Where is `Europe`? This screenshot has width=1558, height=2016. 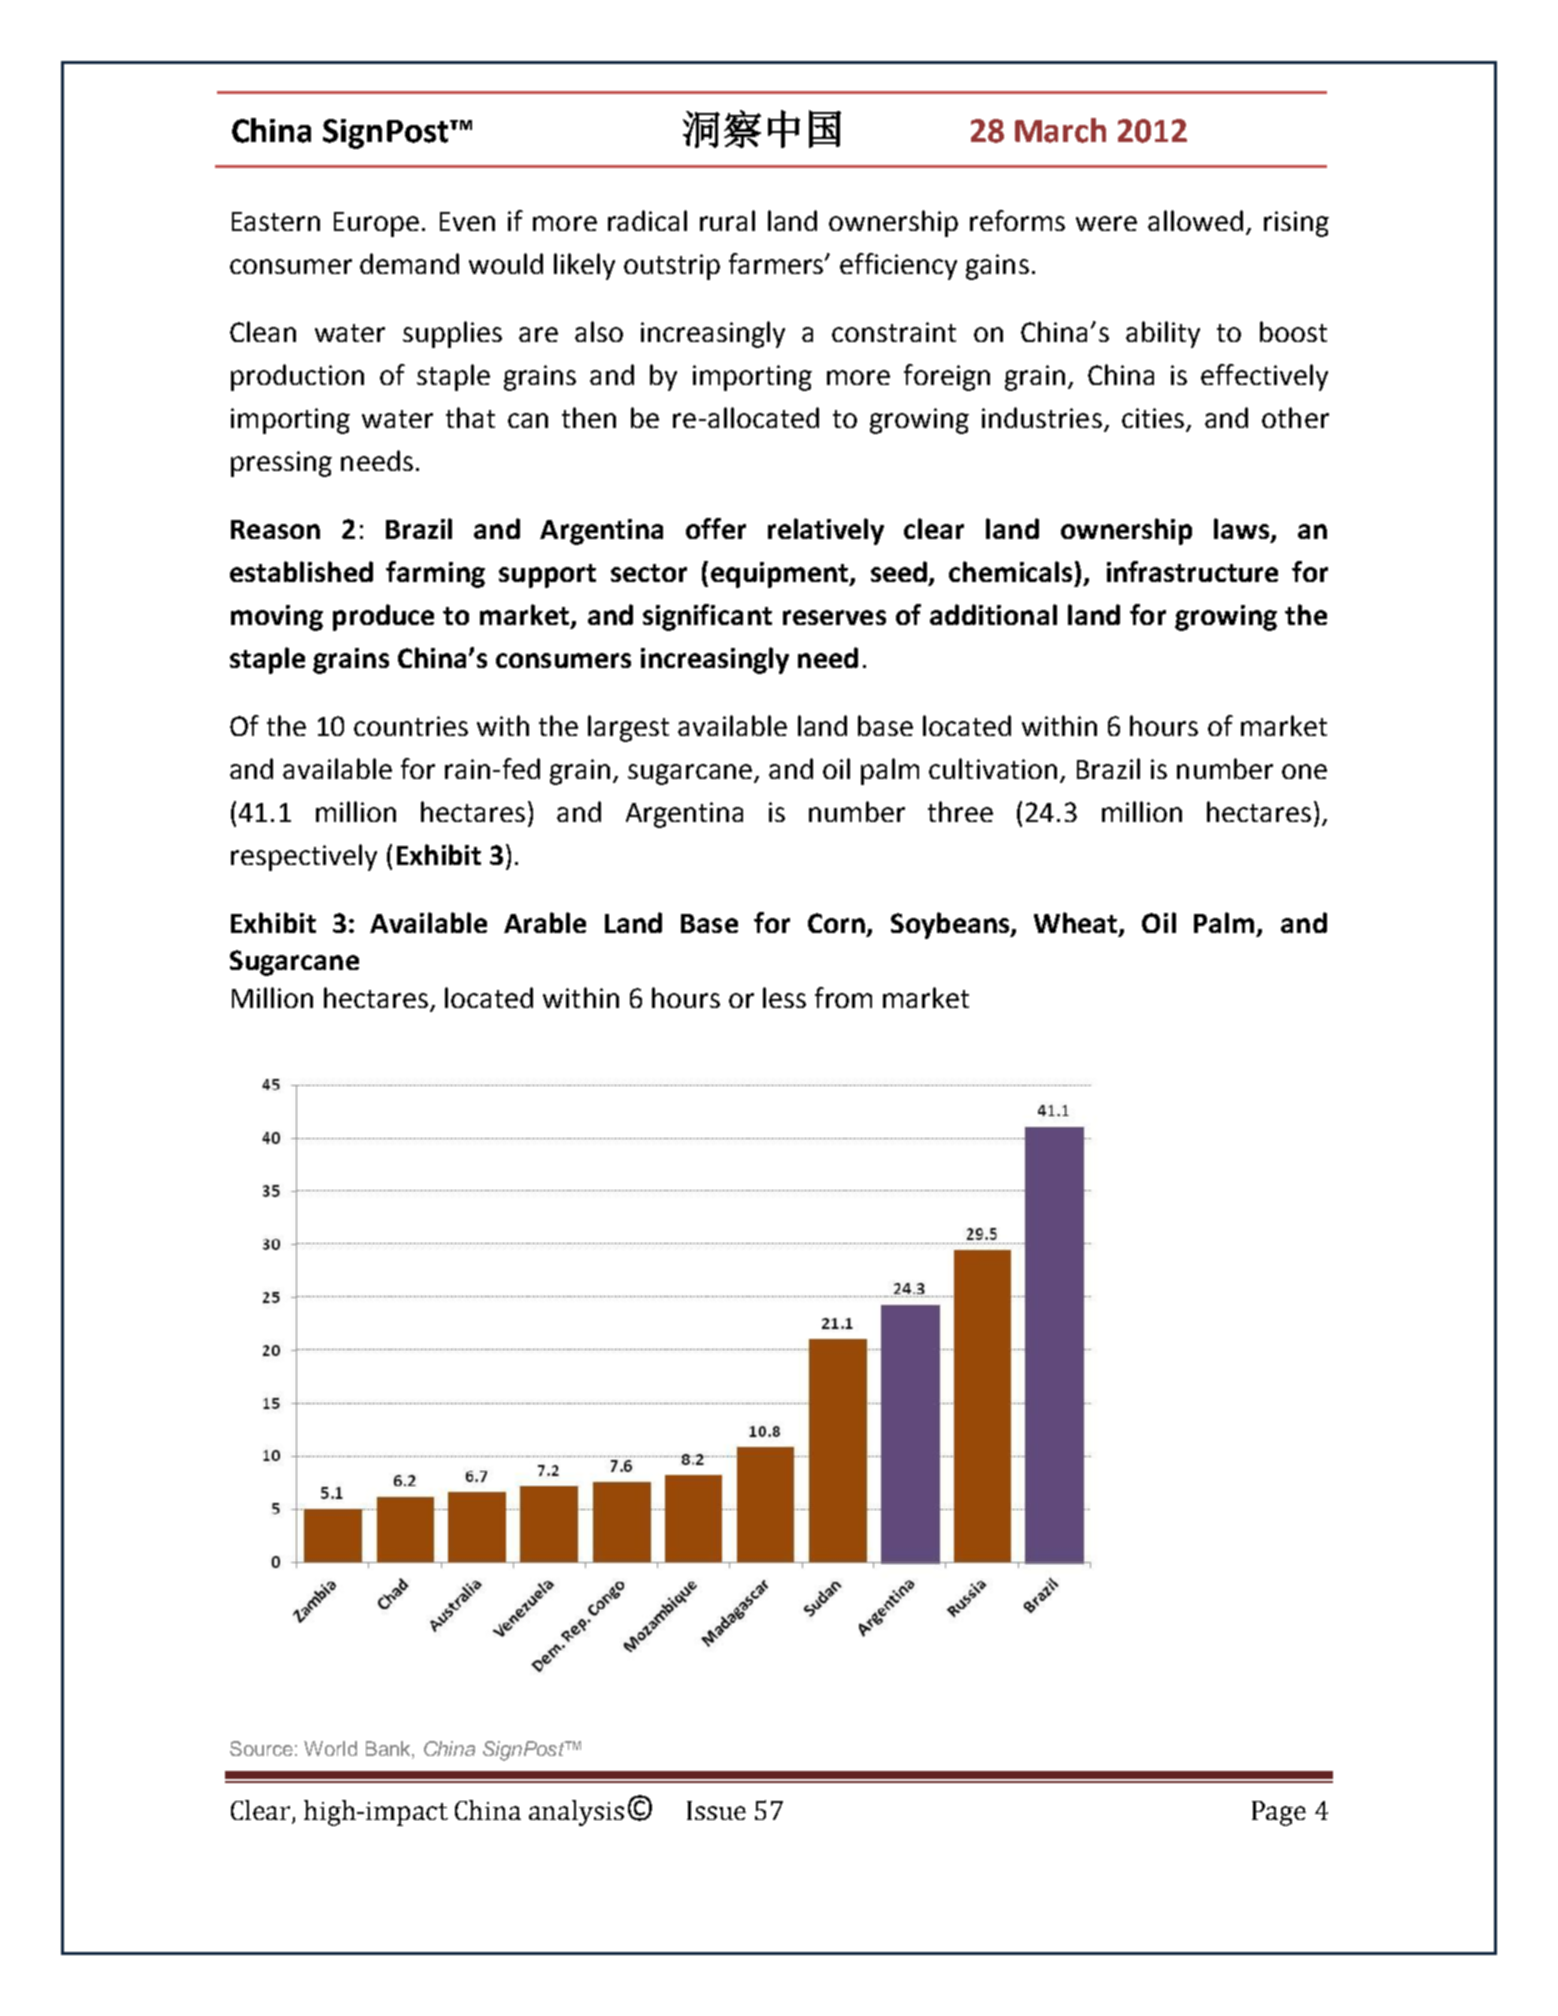 Europe is located at coordinates (376, 224).
